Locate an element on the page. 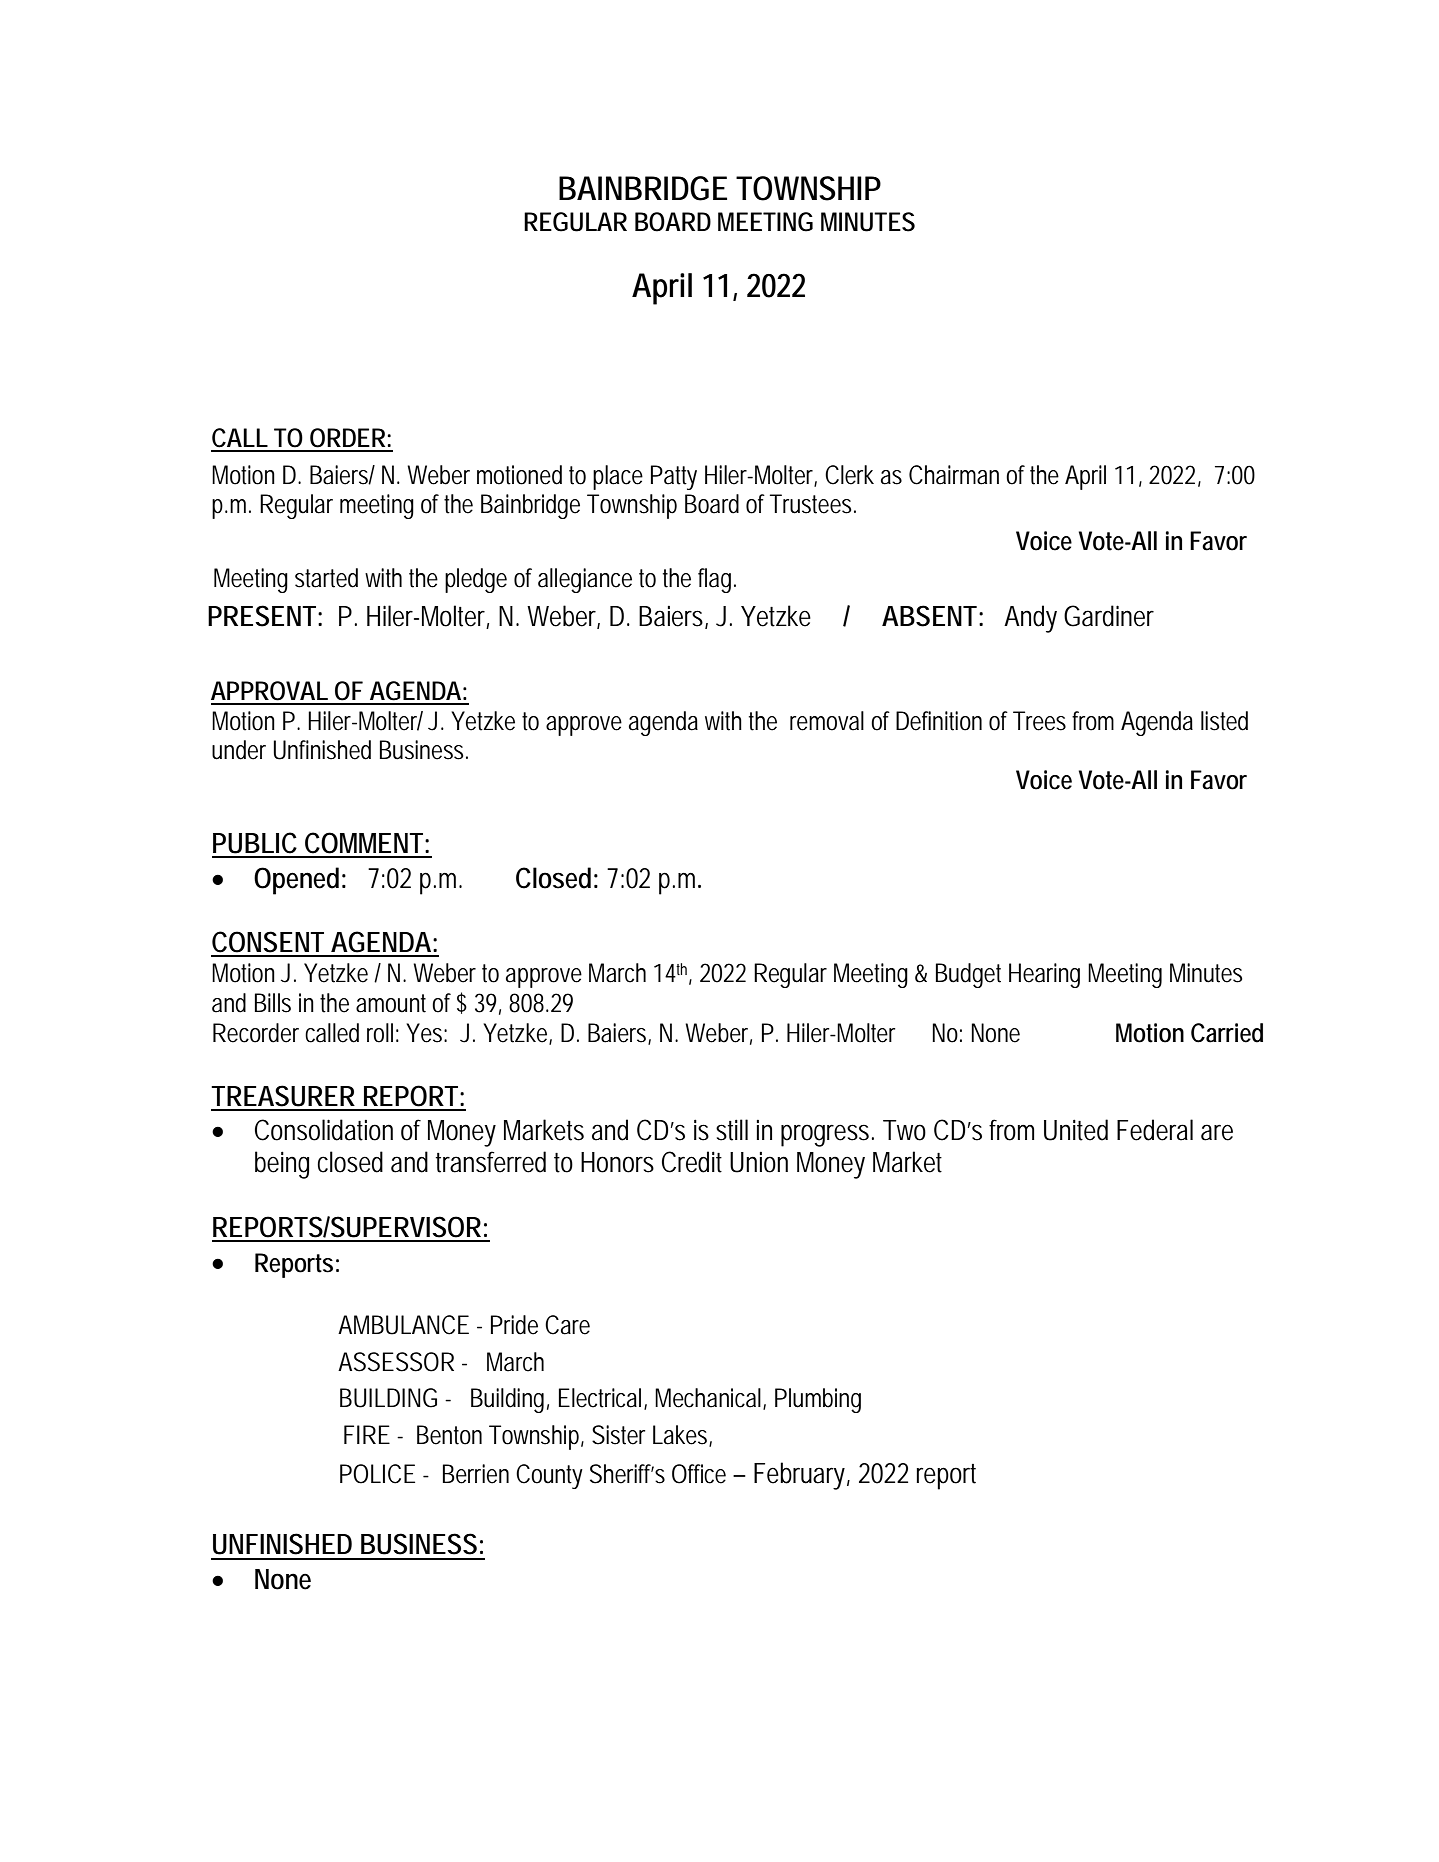  Chairman is located at coordinates (954, 475).
